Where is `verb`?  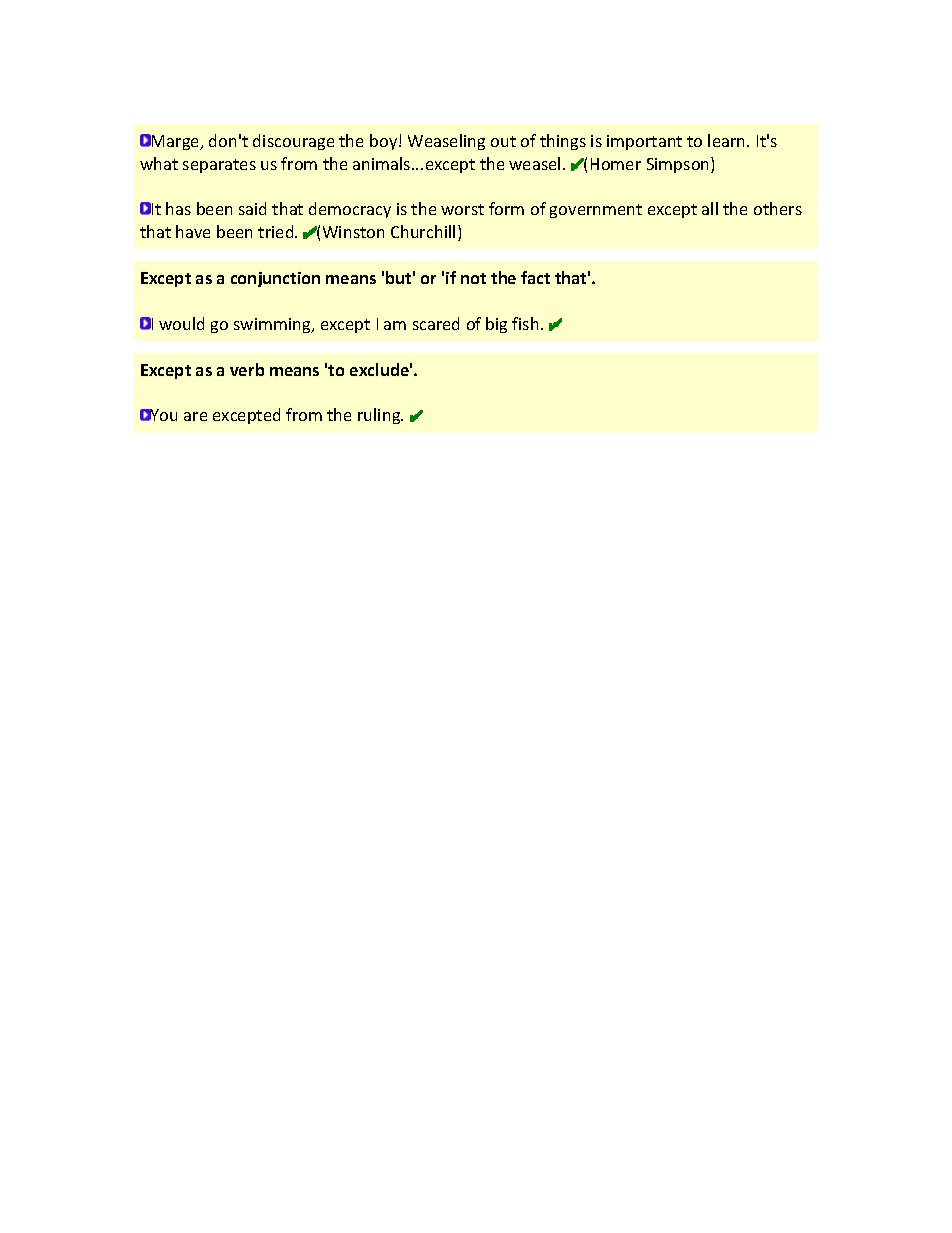 verb is located at coordinates (247, 369).
